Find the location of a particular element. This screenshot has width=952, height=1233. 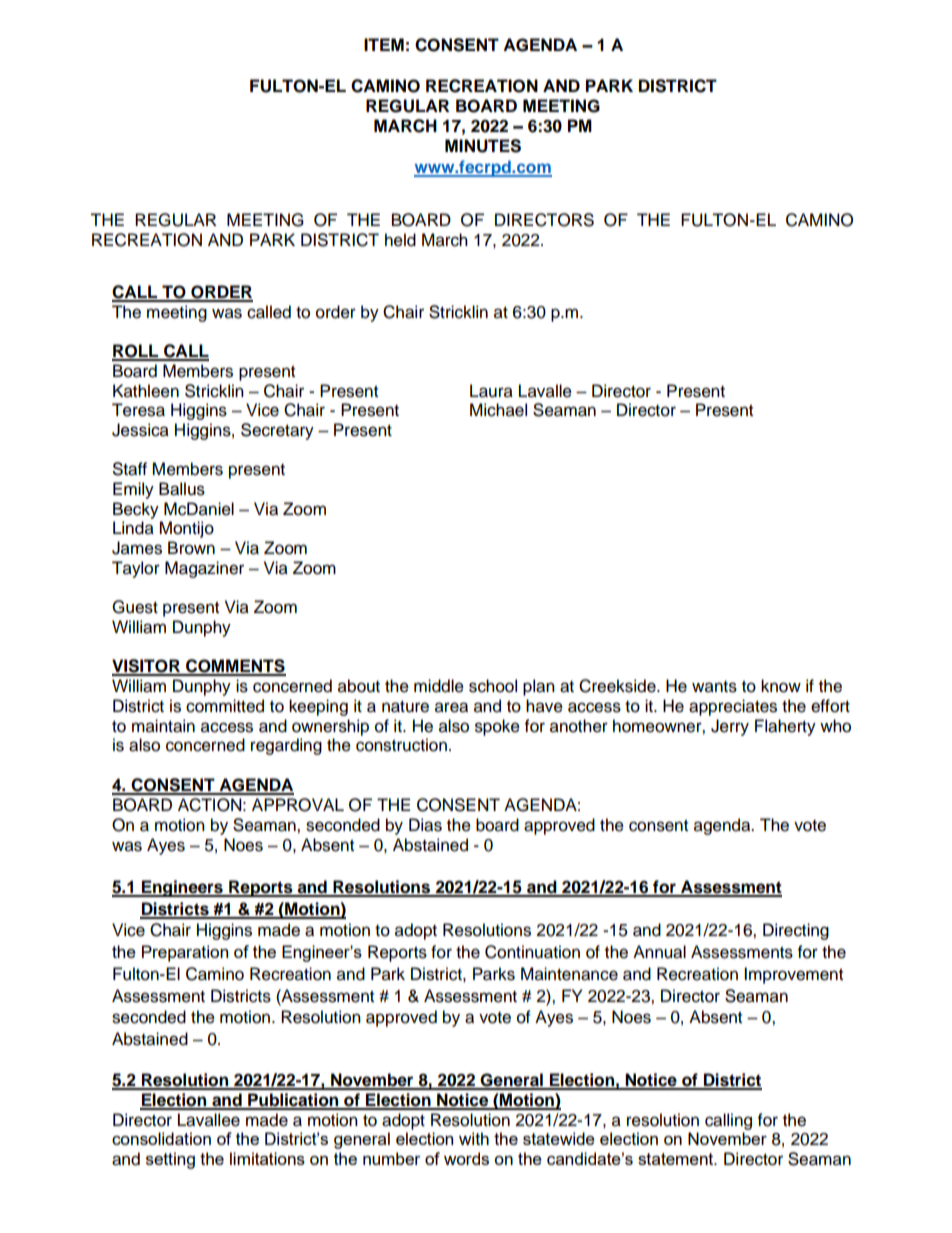

with is located at coordinates (474, 1138).
